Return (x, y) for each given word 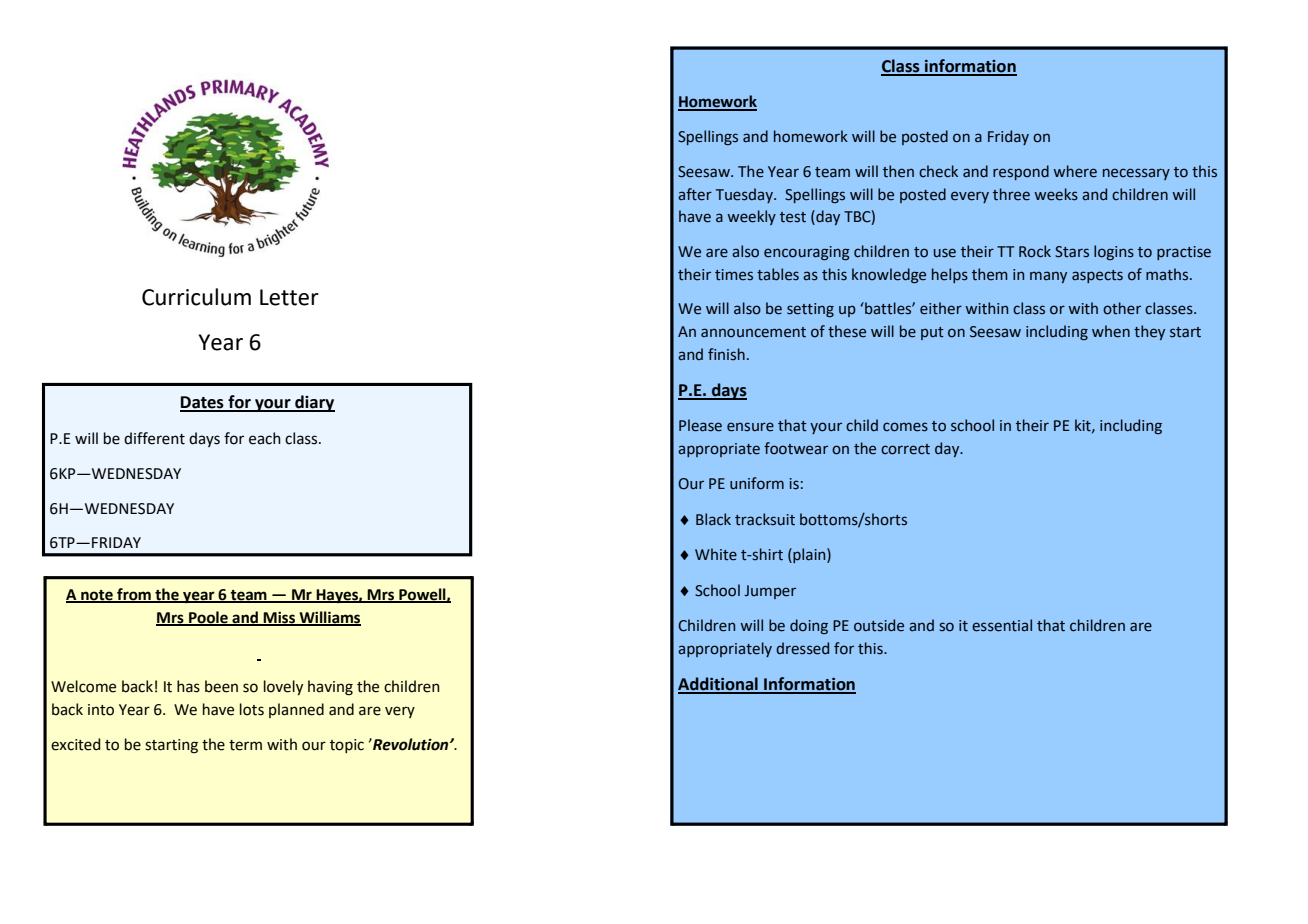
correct (905, 449)
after (695, 194)
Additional (719, 685)
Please (700, 425)
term (245, 745)
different (154, 438)
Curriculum (196, 297)
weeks (1056, 194)
